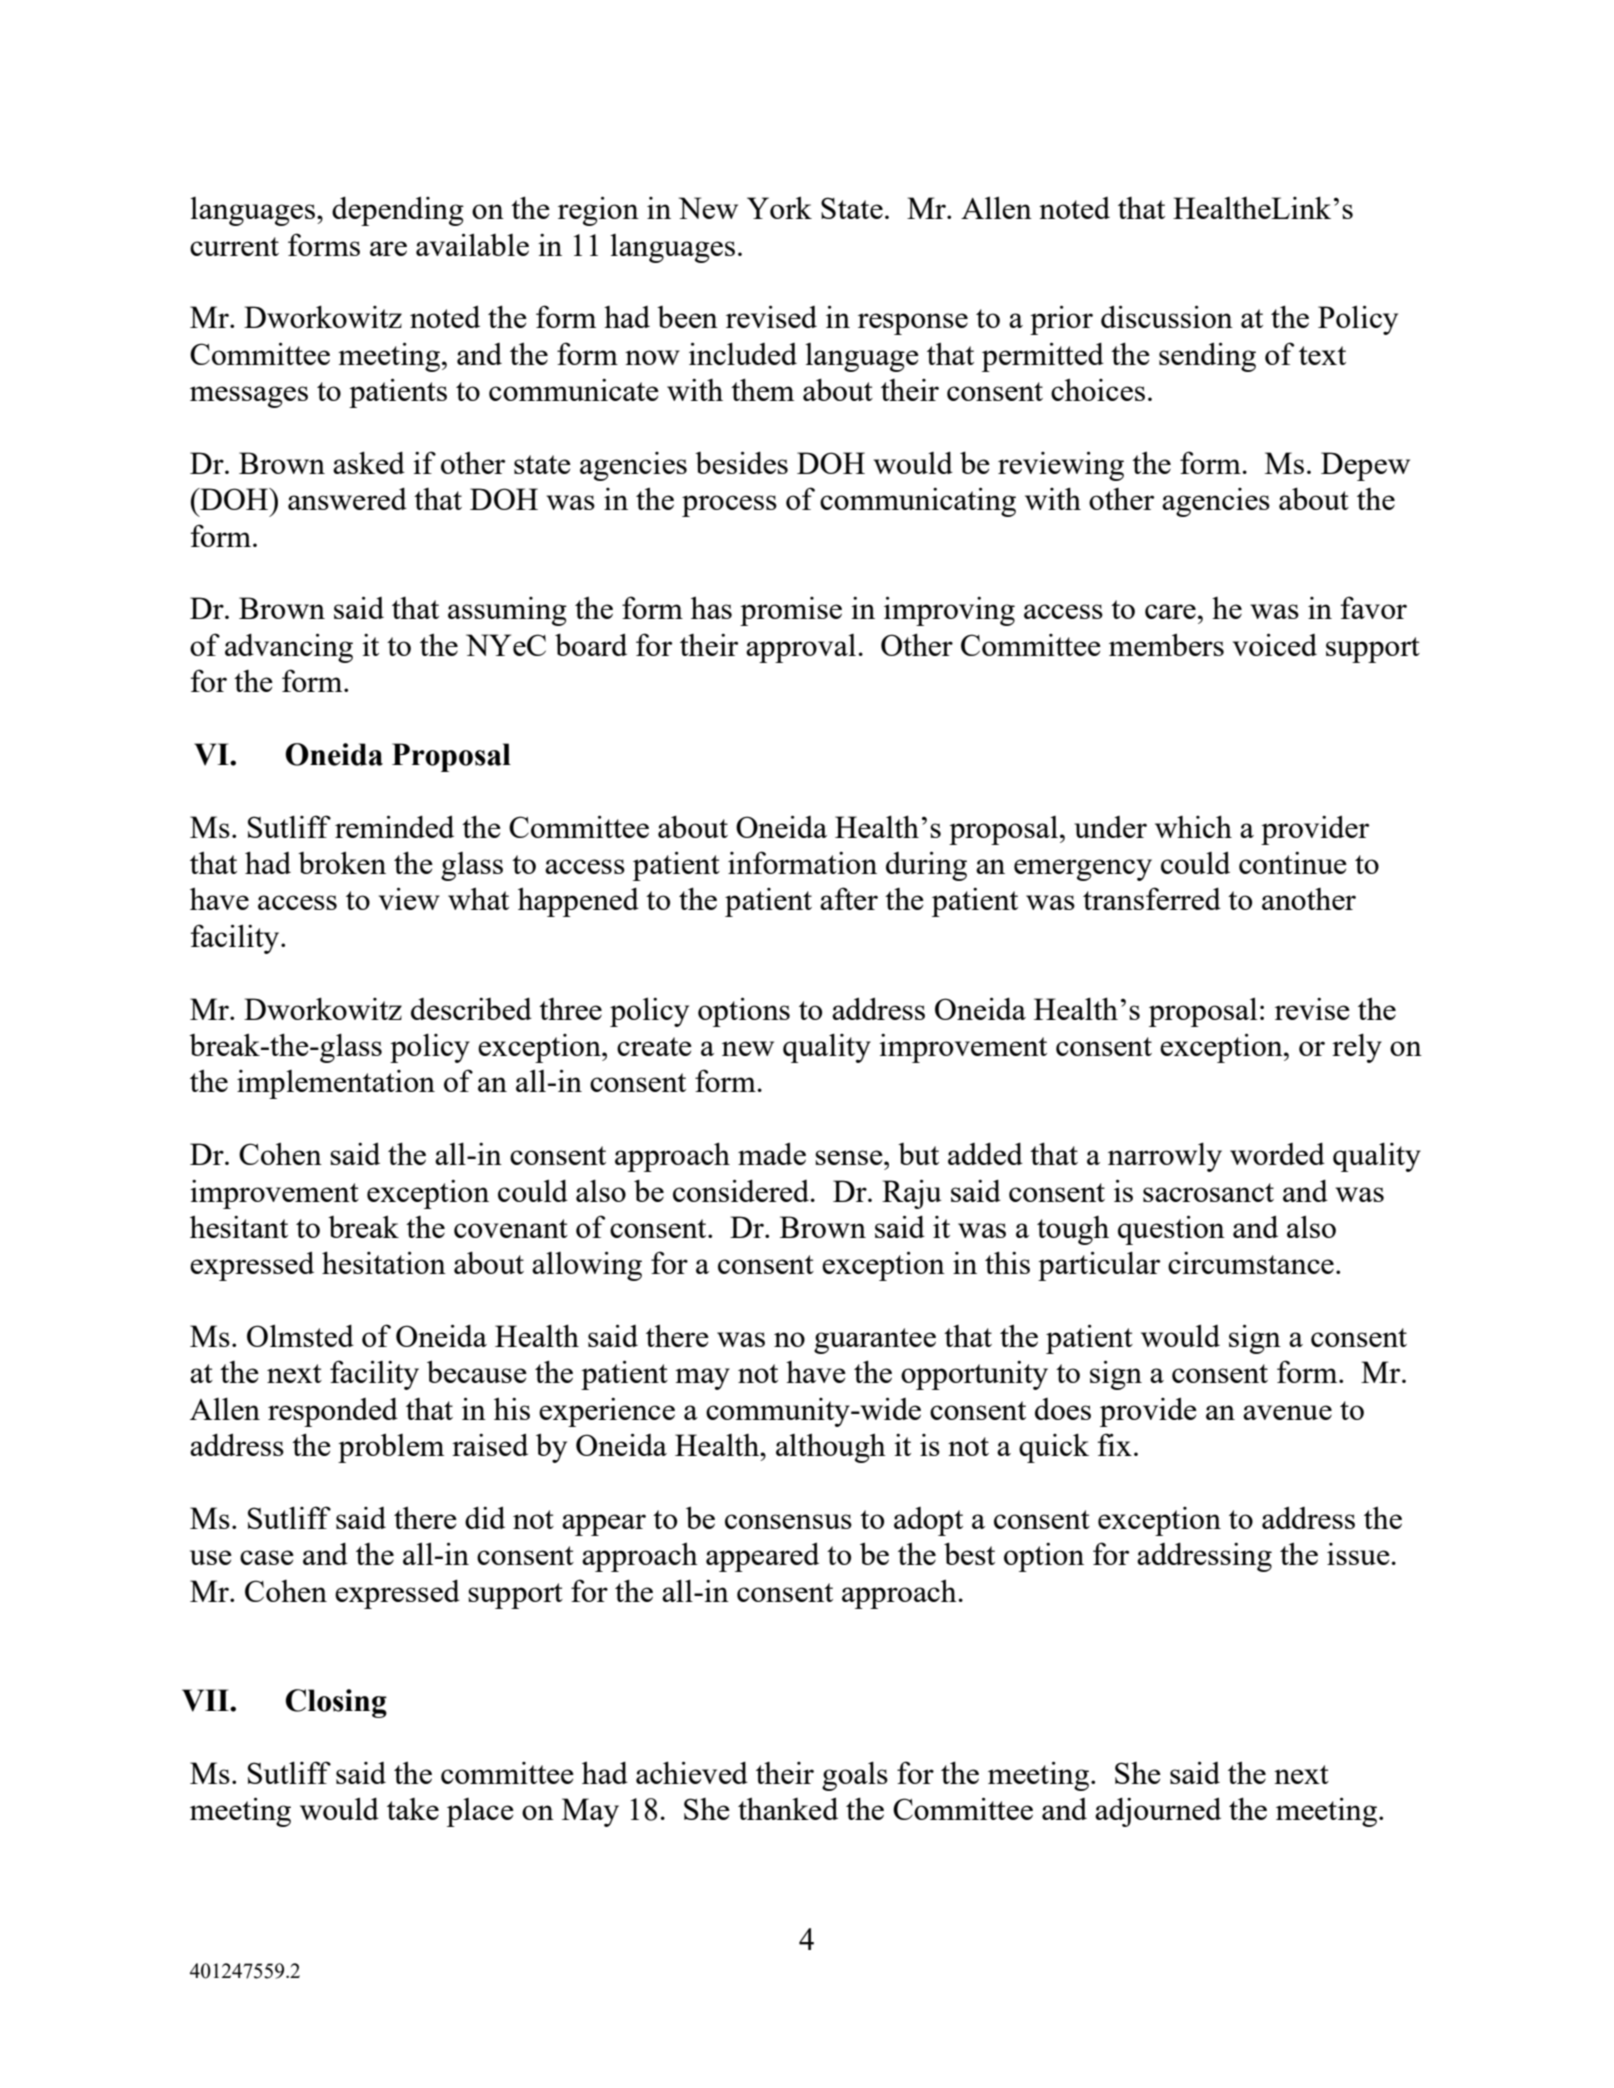  Describe the element at coordinates (779, 207) in the page. I see `York` at that location.
